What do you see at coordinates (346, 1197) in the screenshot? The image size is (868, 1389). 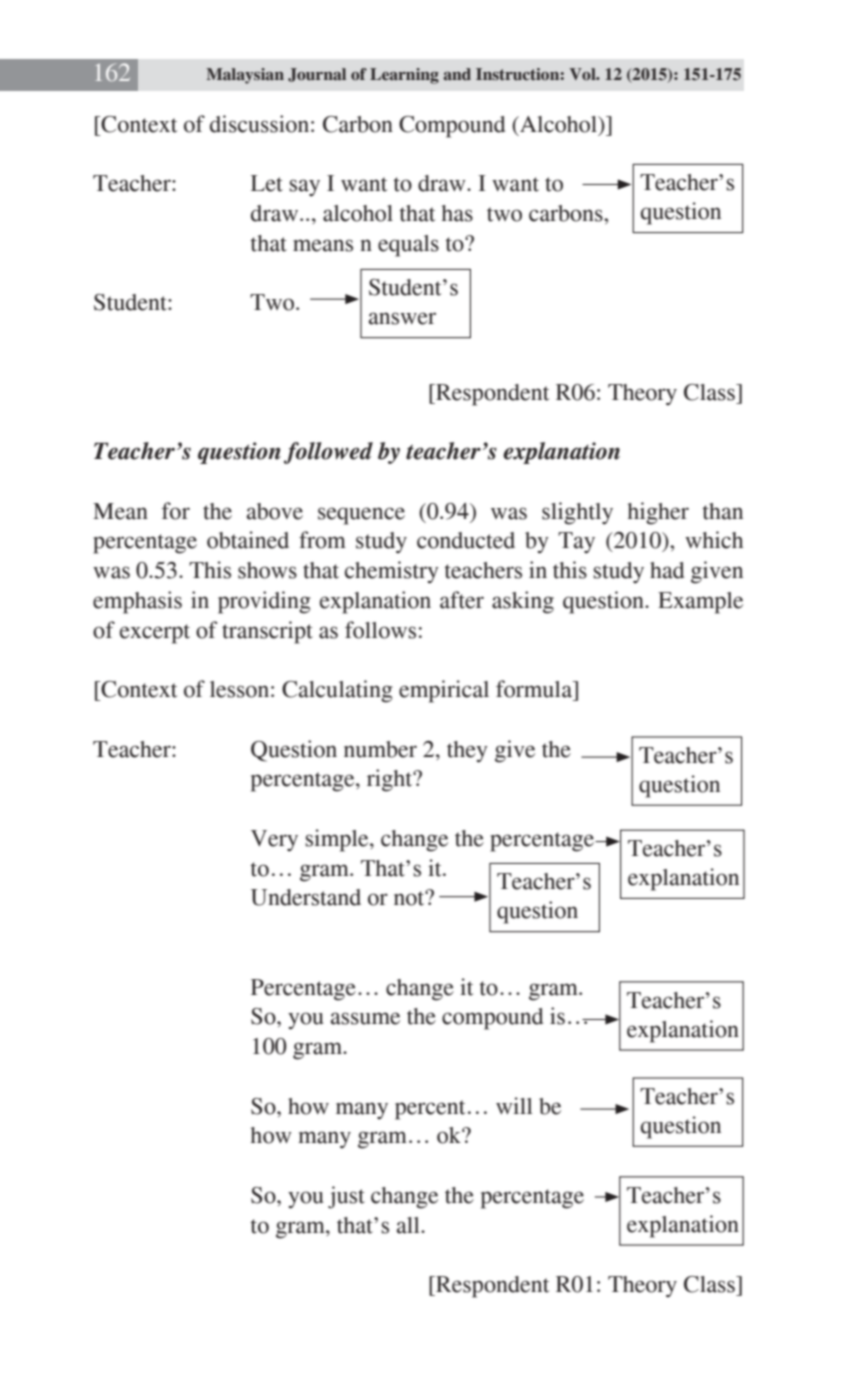 I see `just` at bounding box center [346, 1197].
